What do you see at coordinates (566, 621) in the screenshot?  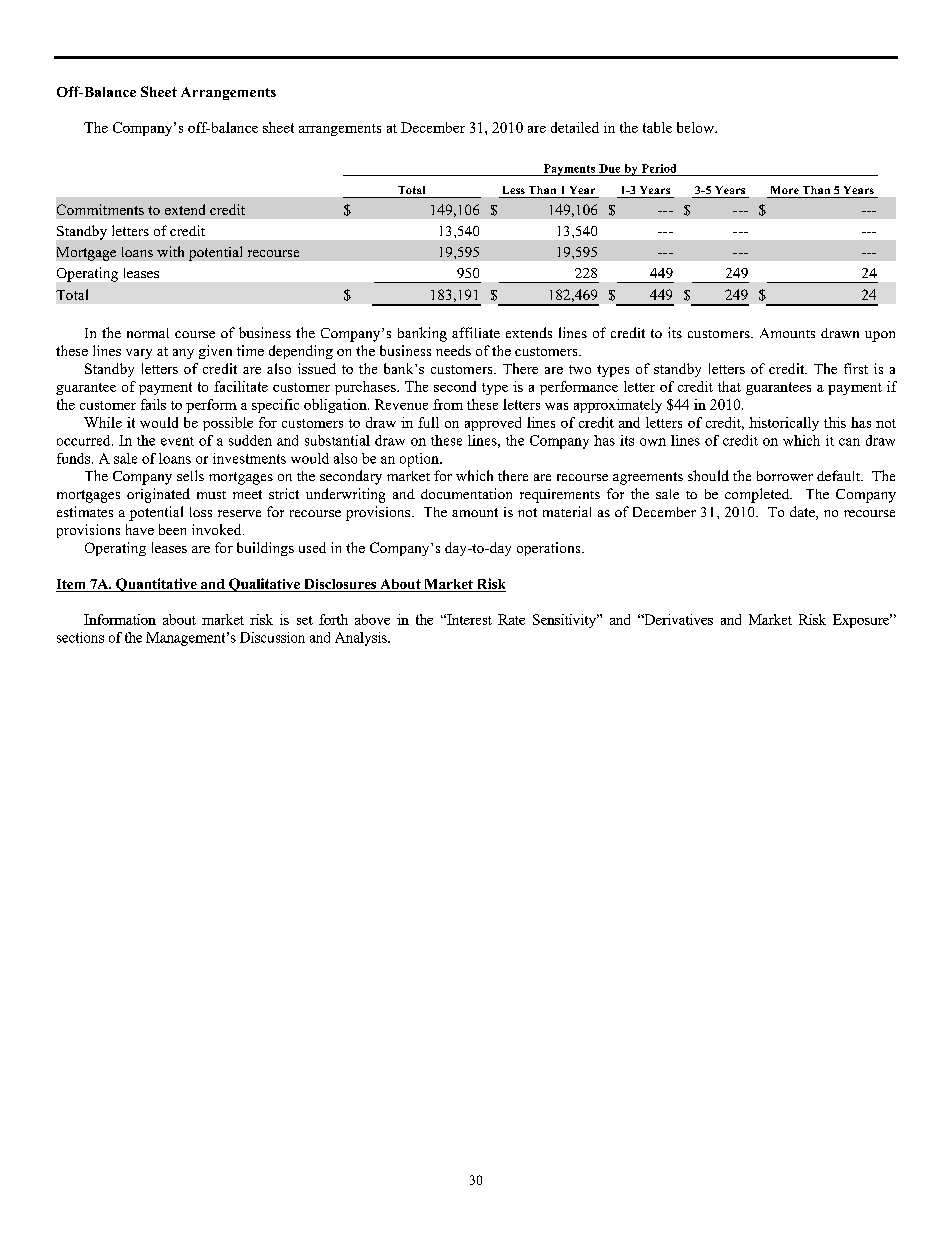 I see `Sensitivity` at bounding box center [566, 621].
